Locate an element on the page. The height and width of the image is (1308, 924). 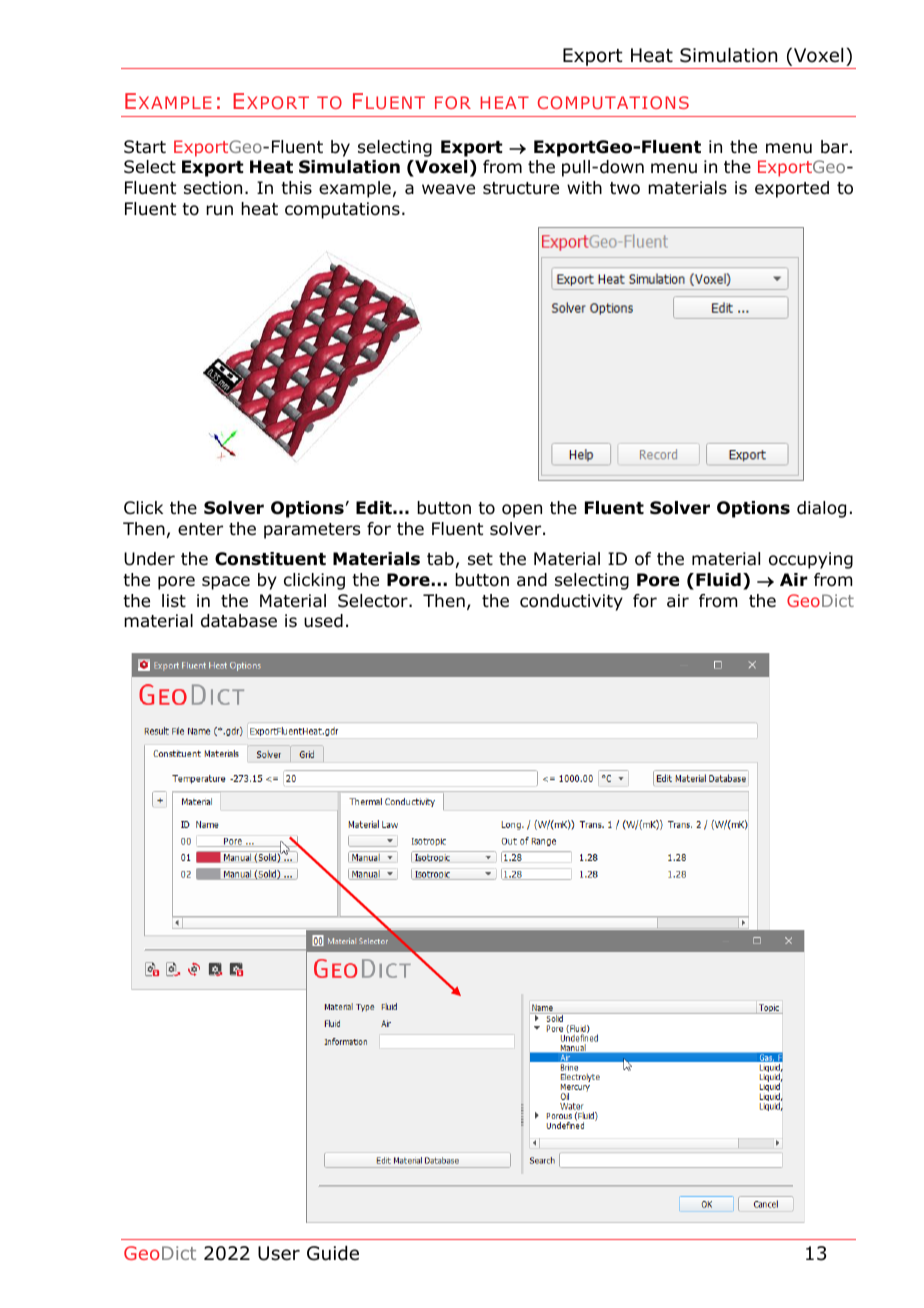
database is located at coordinates (239, 621).
